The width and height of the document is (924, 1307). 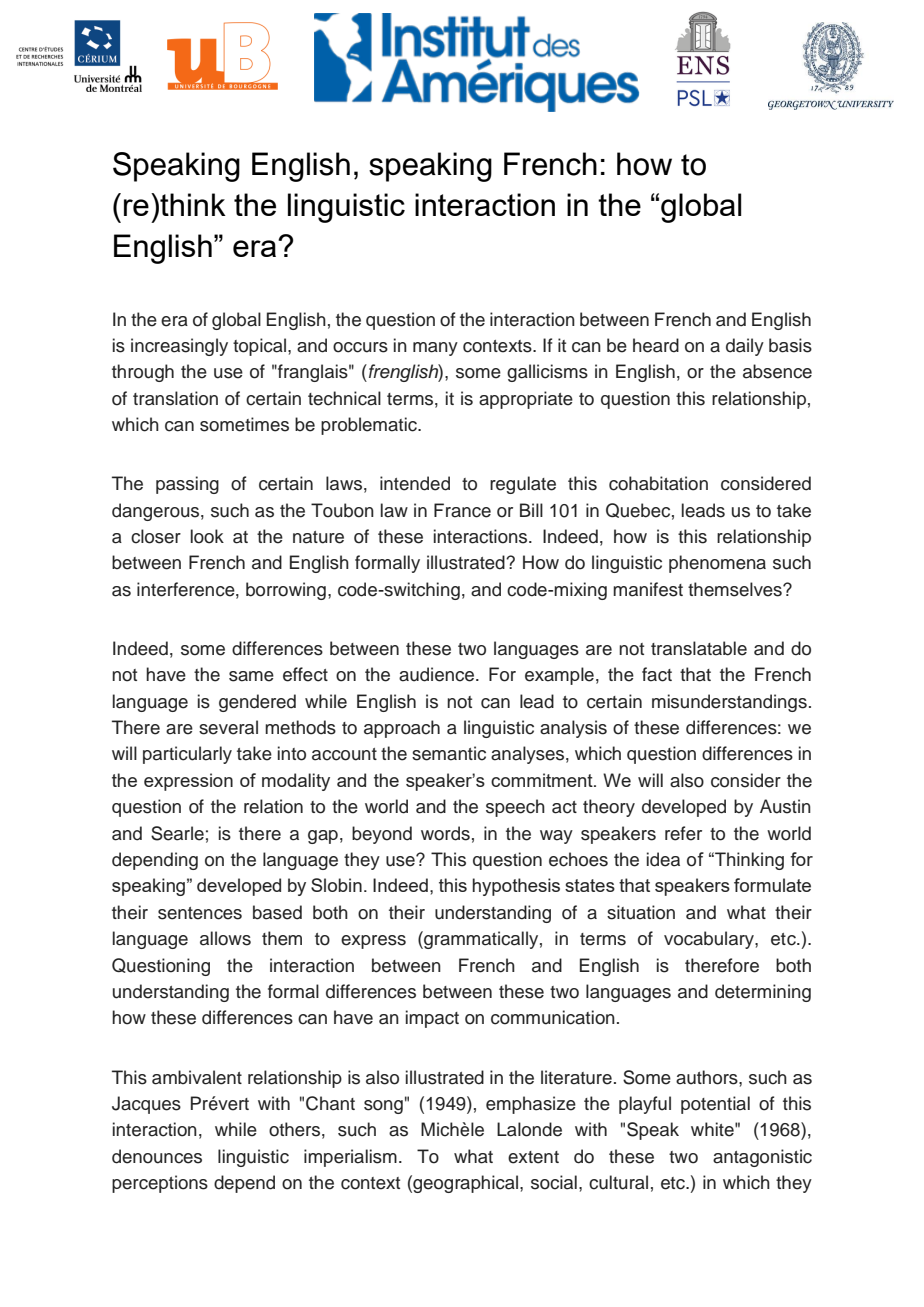 What do you see at coordinates (435, 349) in the document?
I see `many` at bounding box center [435, 349].
